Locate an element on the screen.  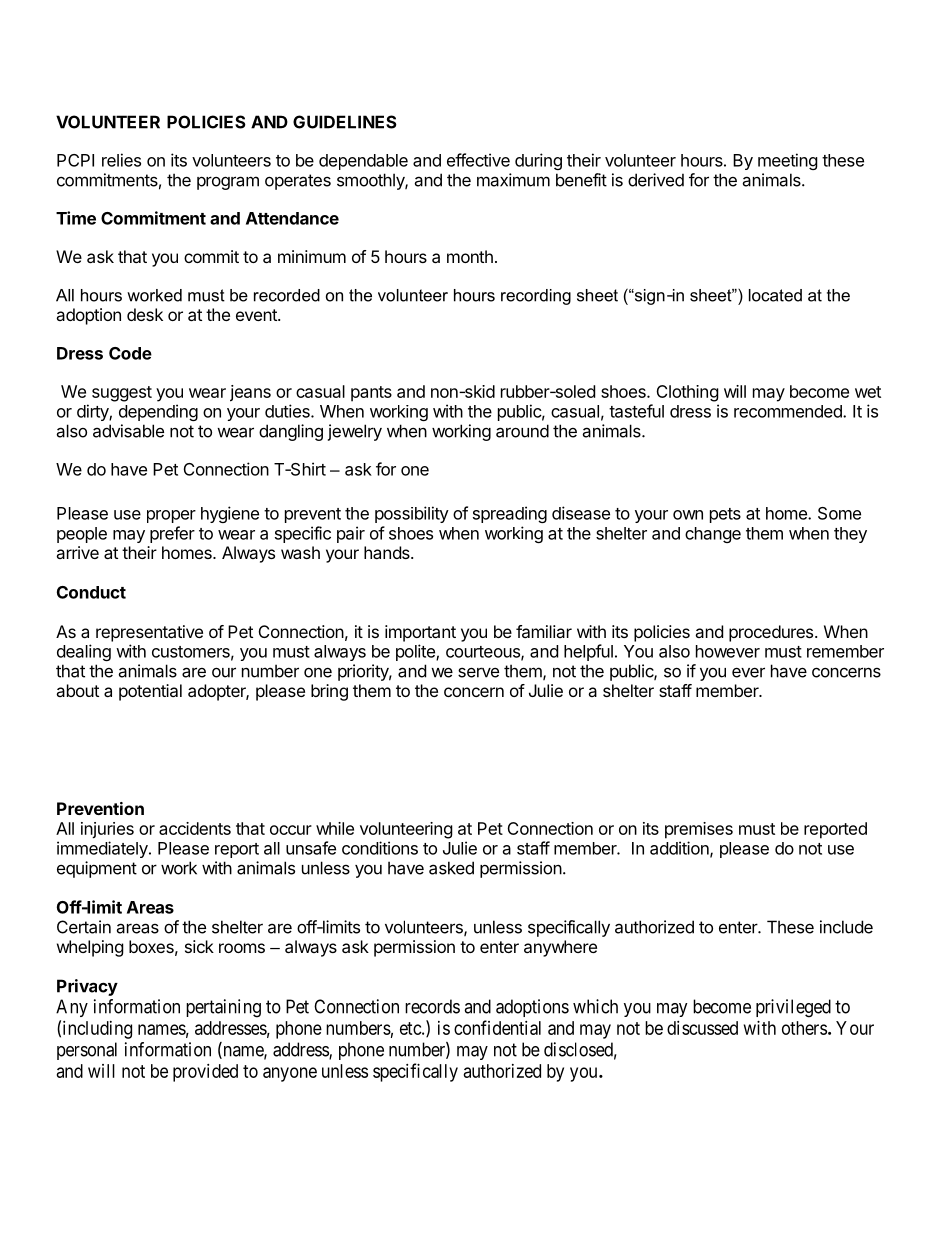
relies is located at coordinates (121, 160).
